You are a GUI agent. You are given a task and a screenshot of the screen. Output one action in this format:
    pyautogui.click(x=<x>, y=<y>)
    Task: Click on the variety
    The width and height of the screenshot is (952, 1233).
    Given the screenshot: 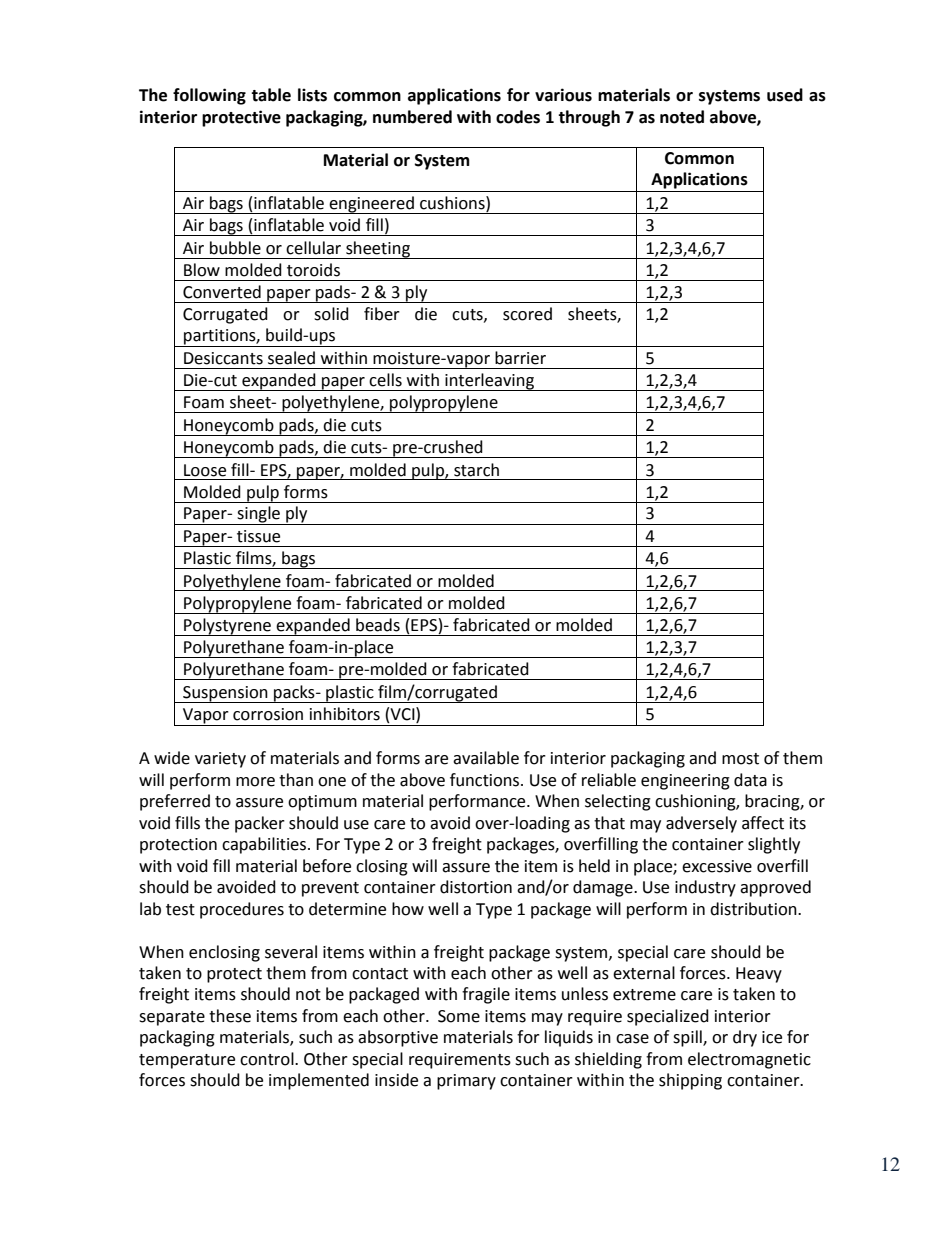 What is the action you would take?
    pyautogui.click(x=220, y=760)
